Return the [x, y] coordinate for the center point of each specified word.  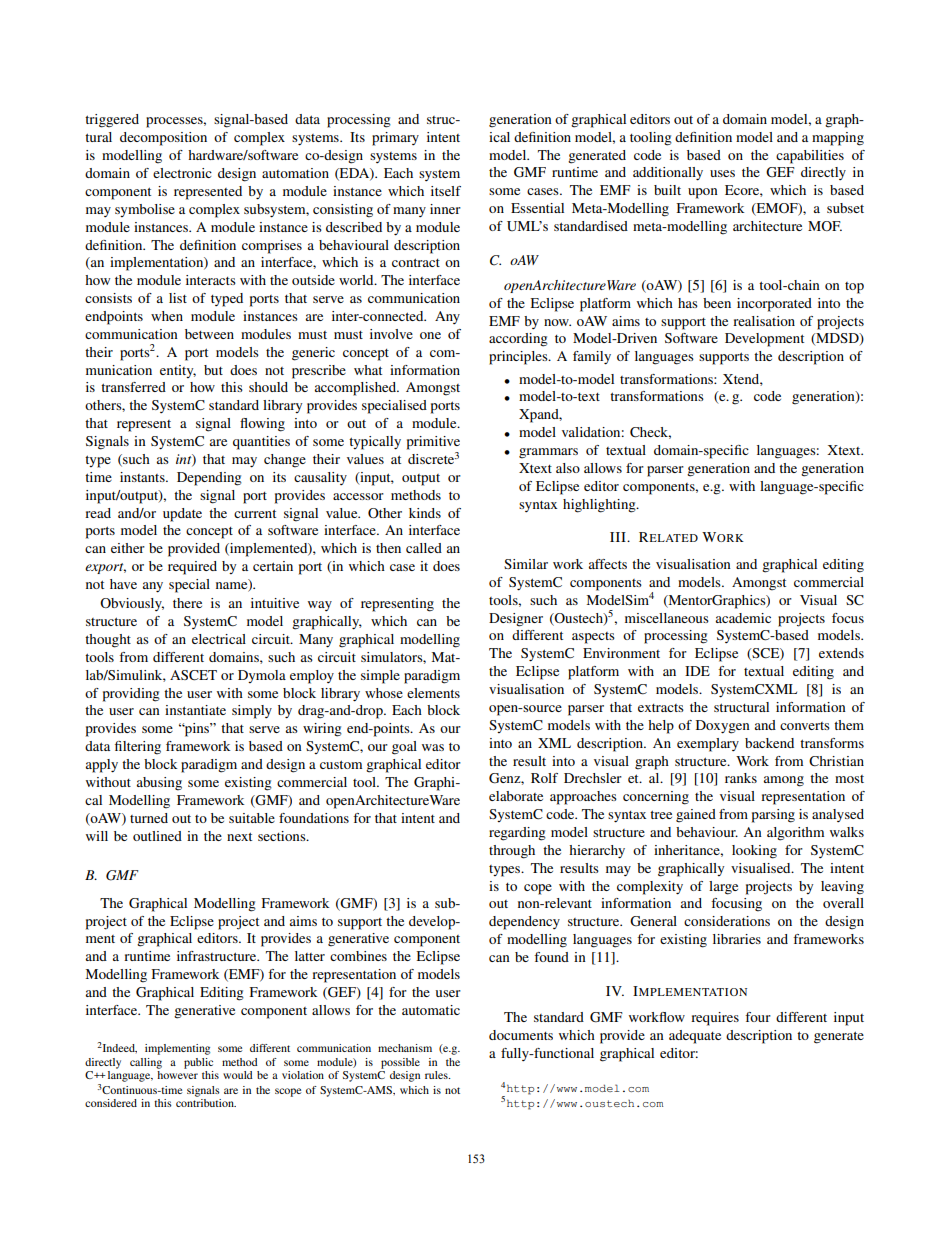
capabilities [810, 157]
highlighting [600, 506]
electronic [182, 173]
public [198, 1063]
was [433, 747]
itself [446, 191]
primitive [433, 443]
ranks [741, 778]
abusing [159, 784]
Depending [209, 479]
